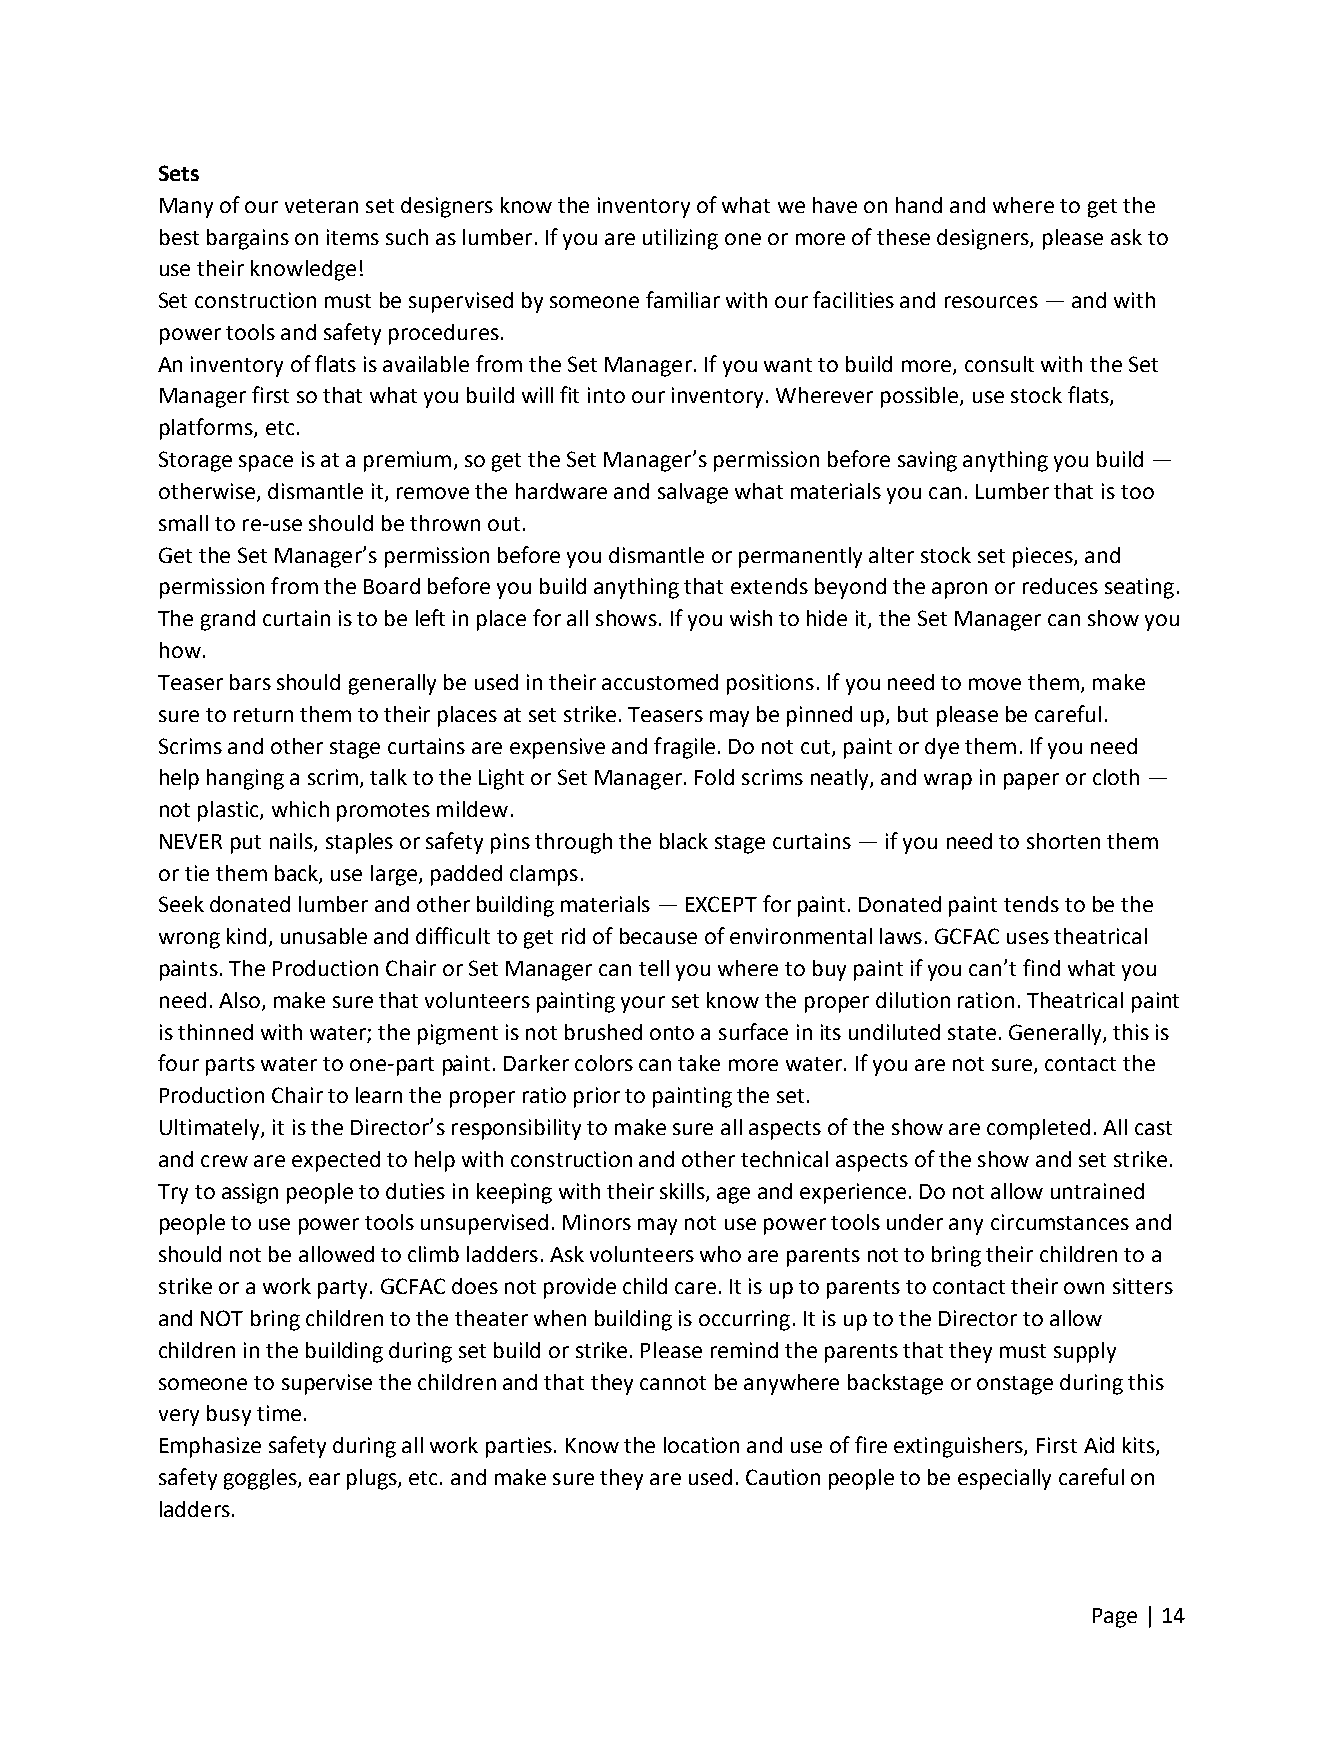 This document has width=1343, height=1738. Describe the element at coordinates (324, 936) in the document. I see `unusable` at that location.
